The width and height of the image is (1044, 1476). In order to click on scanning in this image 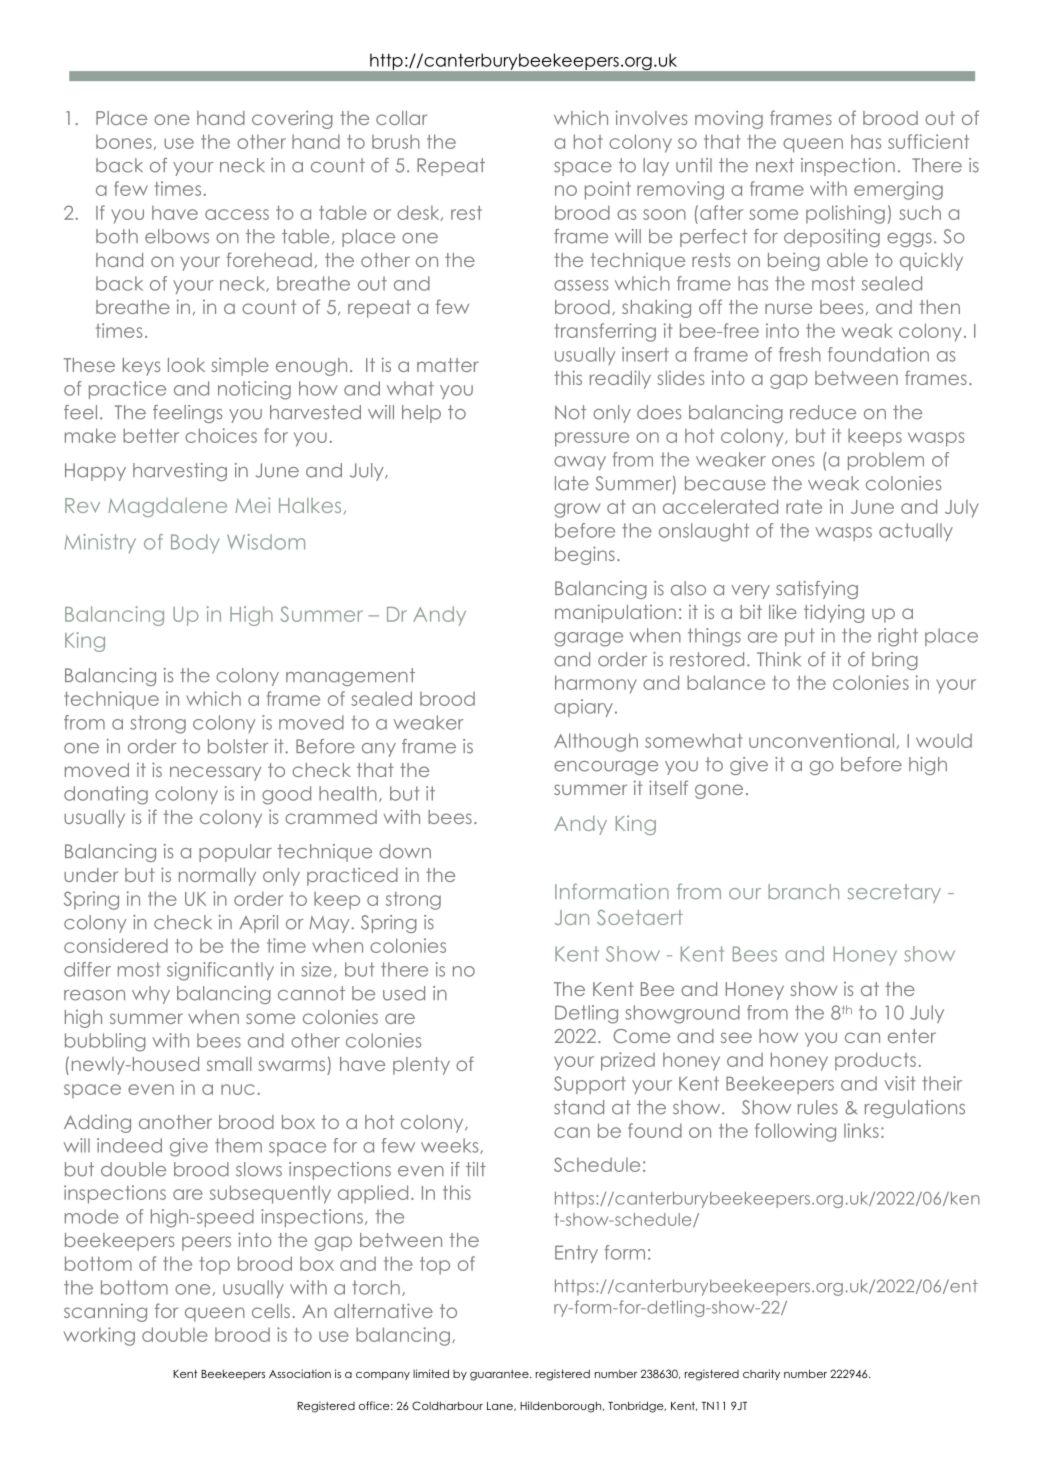, I will do `click(105, 1313)`.
